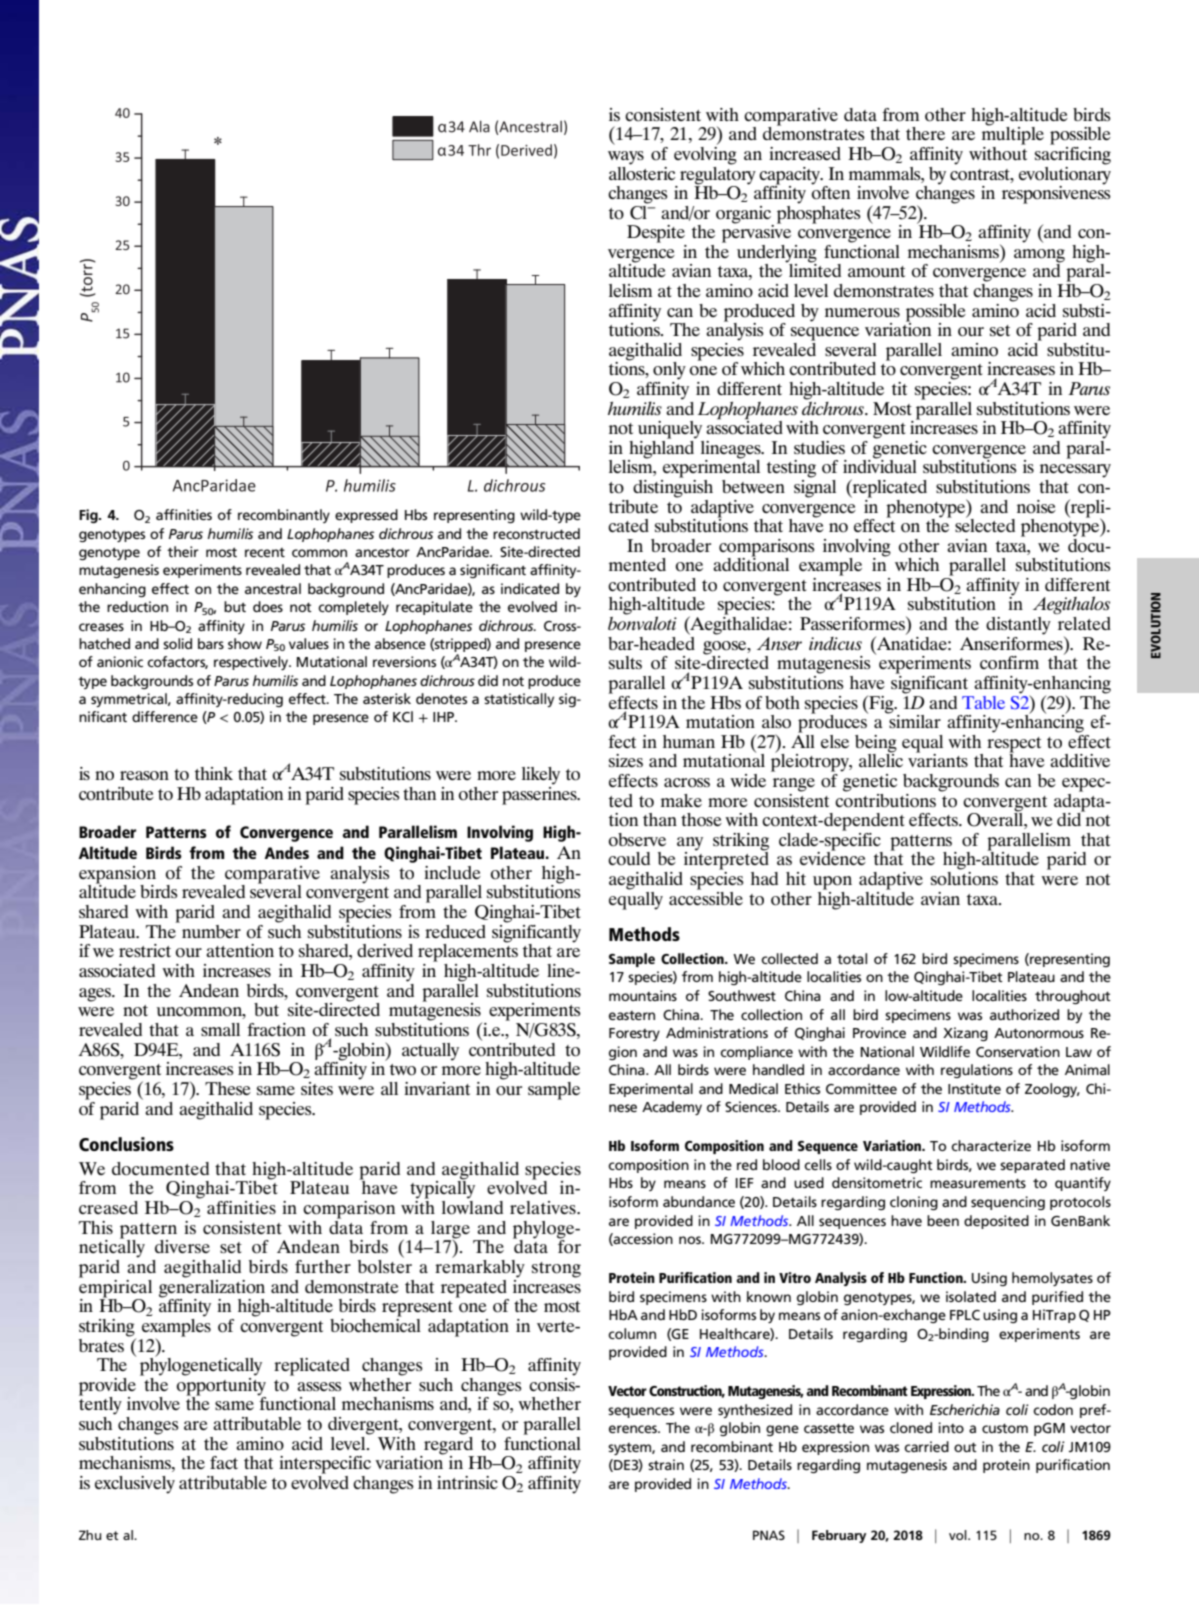 The height and width of the page is (1605, 1199). I want to click on variants, so click(938, 759).
